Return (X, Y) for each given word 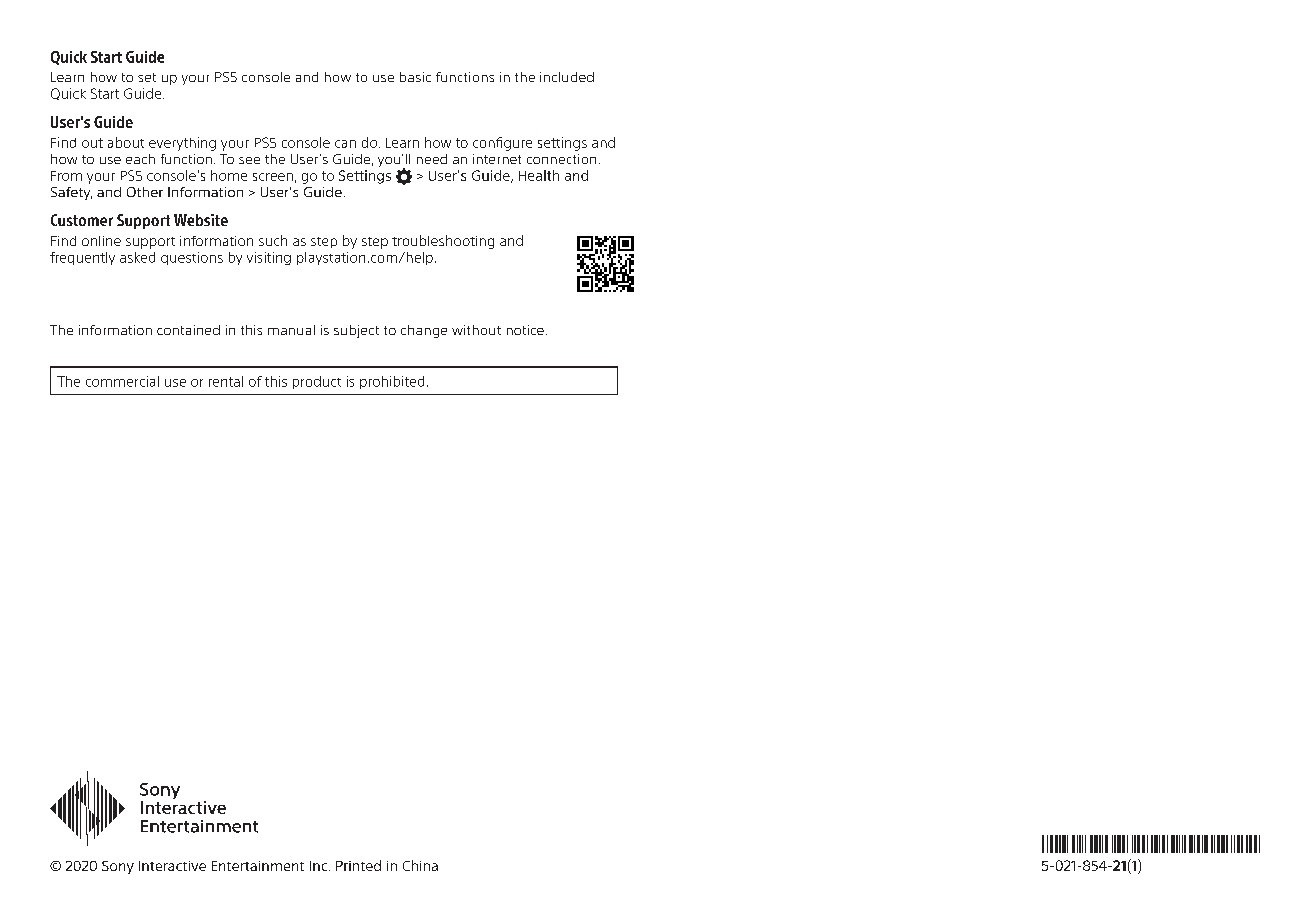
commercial (122, 381)
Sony (118, 867)
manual (291, 330)
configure (502, 144)
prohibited (392, 382)
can (345, 144)
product (317, 382)
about (126, 142)
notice (525, 330)
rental (226, 381)
